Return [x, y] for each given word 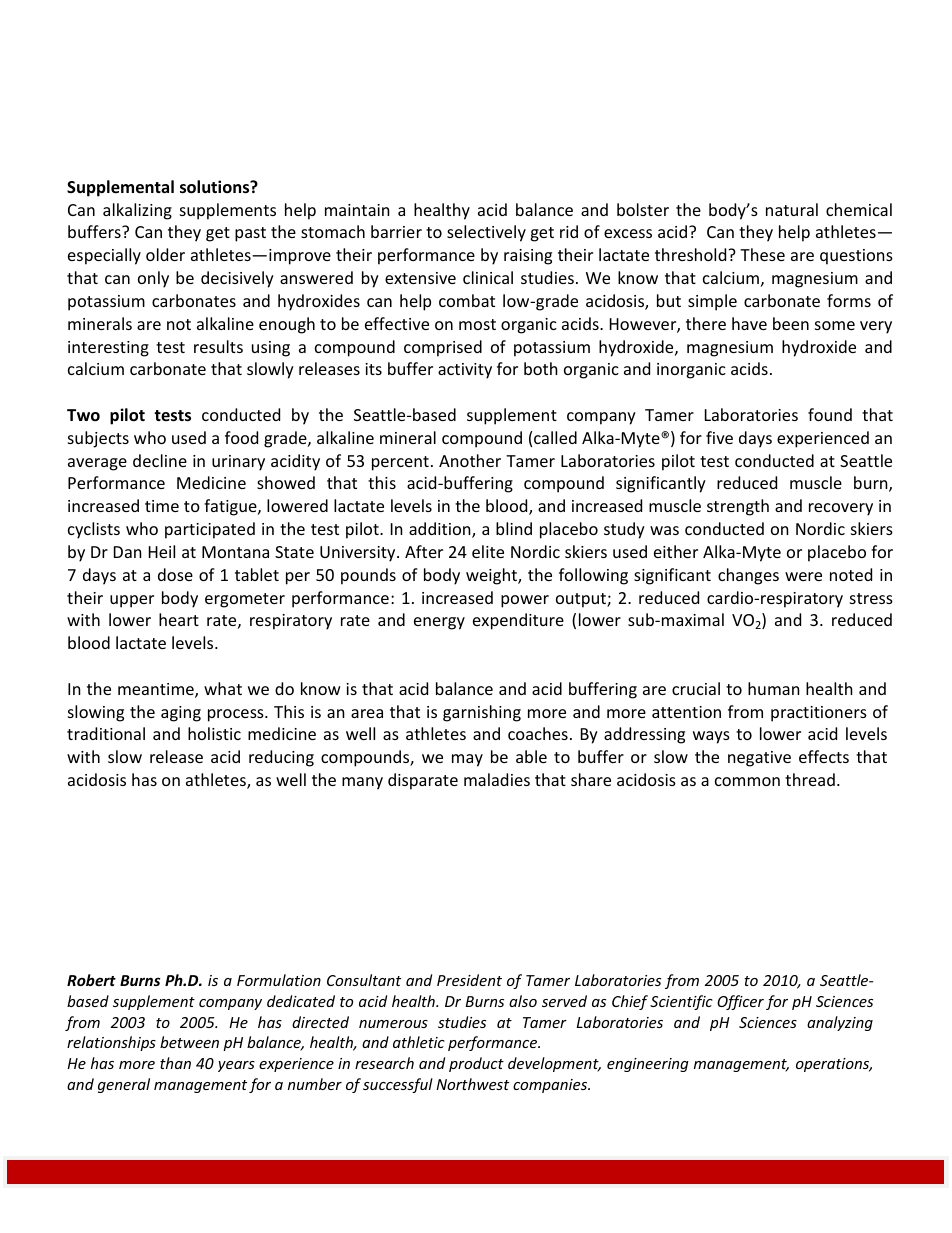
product [476, 1064]
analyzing [840, 1023]
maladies [497, 779]
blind [514, 528]
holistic [214, 733]
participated [210, 530]
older [165, 254]
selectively [486, 233]
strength [738, 507]
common [747, 781]
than [175, 1063]
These [762, 254]
